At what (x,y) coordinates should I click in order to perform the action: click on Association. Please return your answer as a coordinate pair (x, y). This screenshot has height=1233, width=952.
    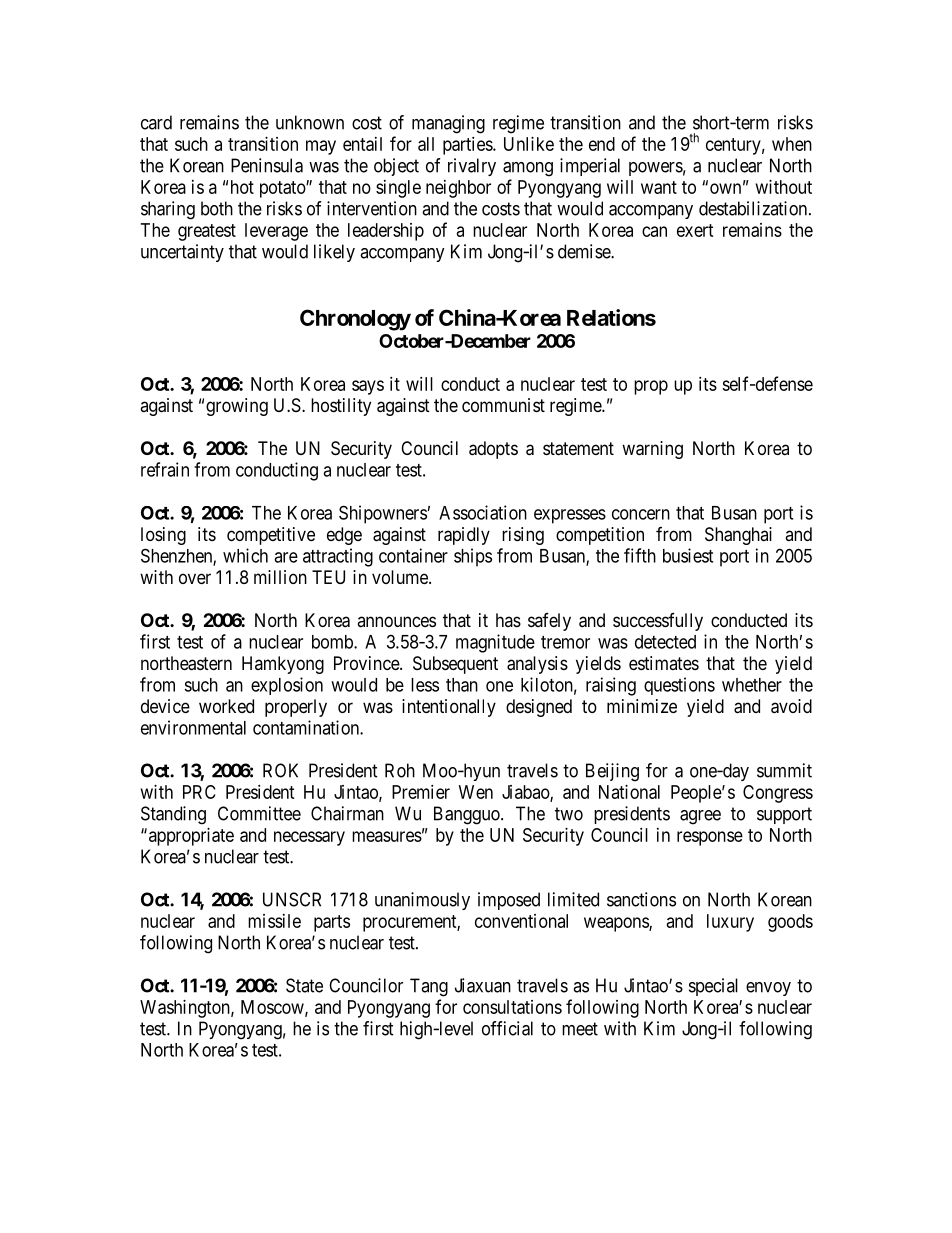
    Looking at the image, I should click on (483, 512).
